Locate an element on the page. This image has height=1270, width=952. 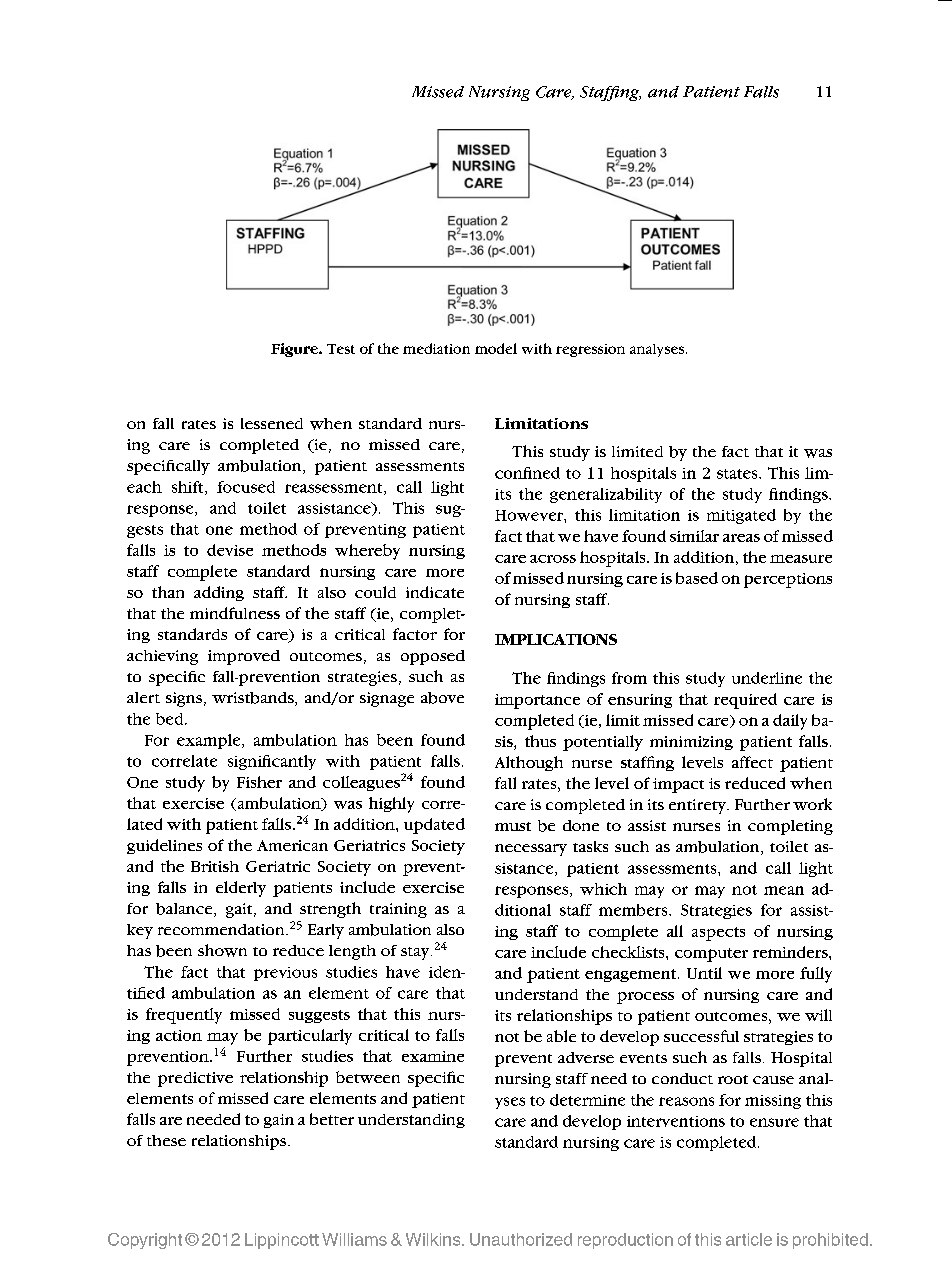
must is located at coordinates (513, 826).
